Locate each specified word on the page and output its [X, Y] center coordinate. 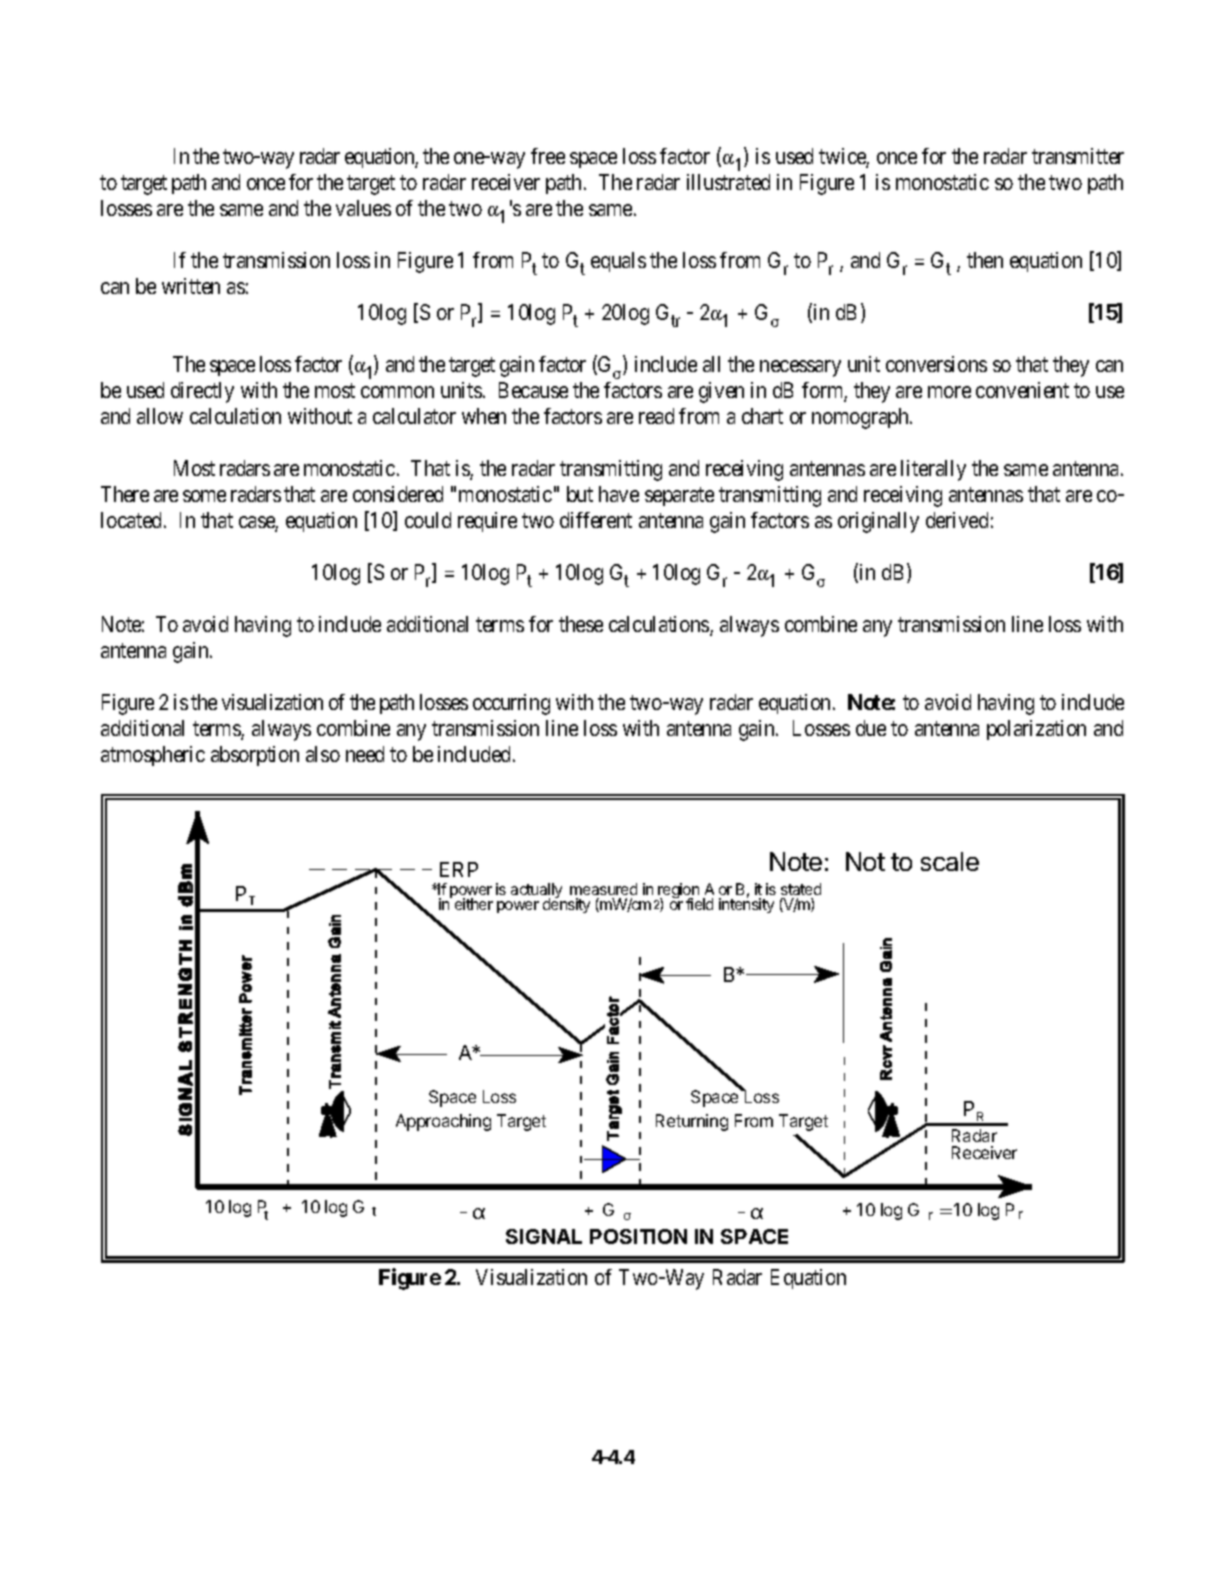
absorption [255, 756]
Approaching [443, 1122]
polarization [1036, 730]
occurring [511, 704]
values [363, 208]
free [548, 156]
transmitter [1078, 156]
